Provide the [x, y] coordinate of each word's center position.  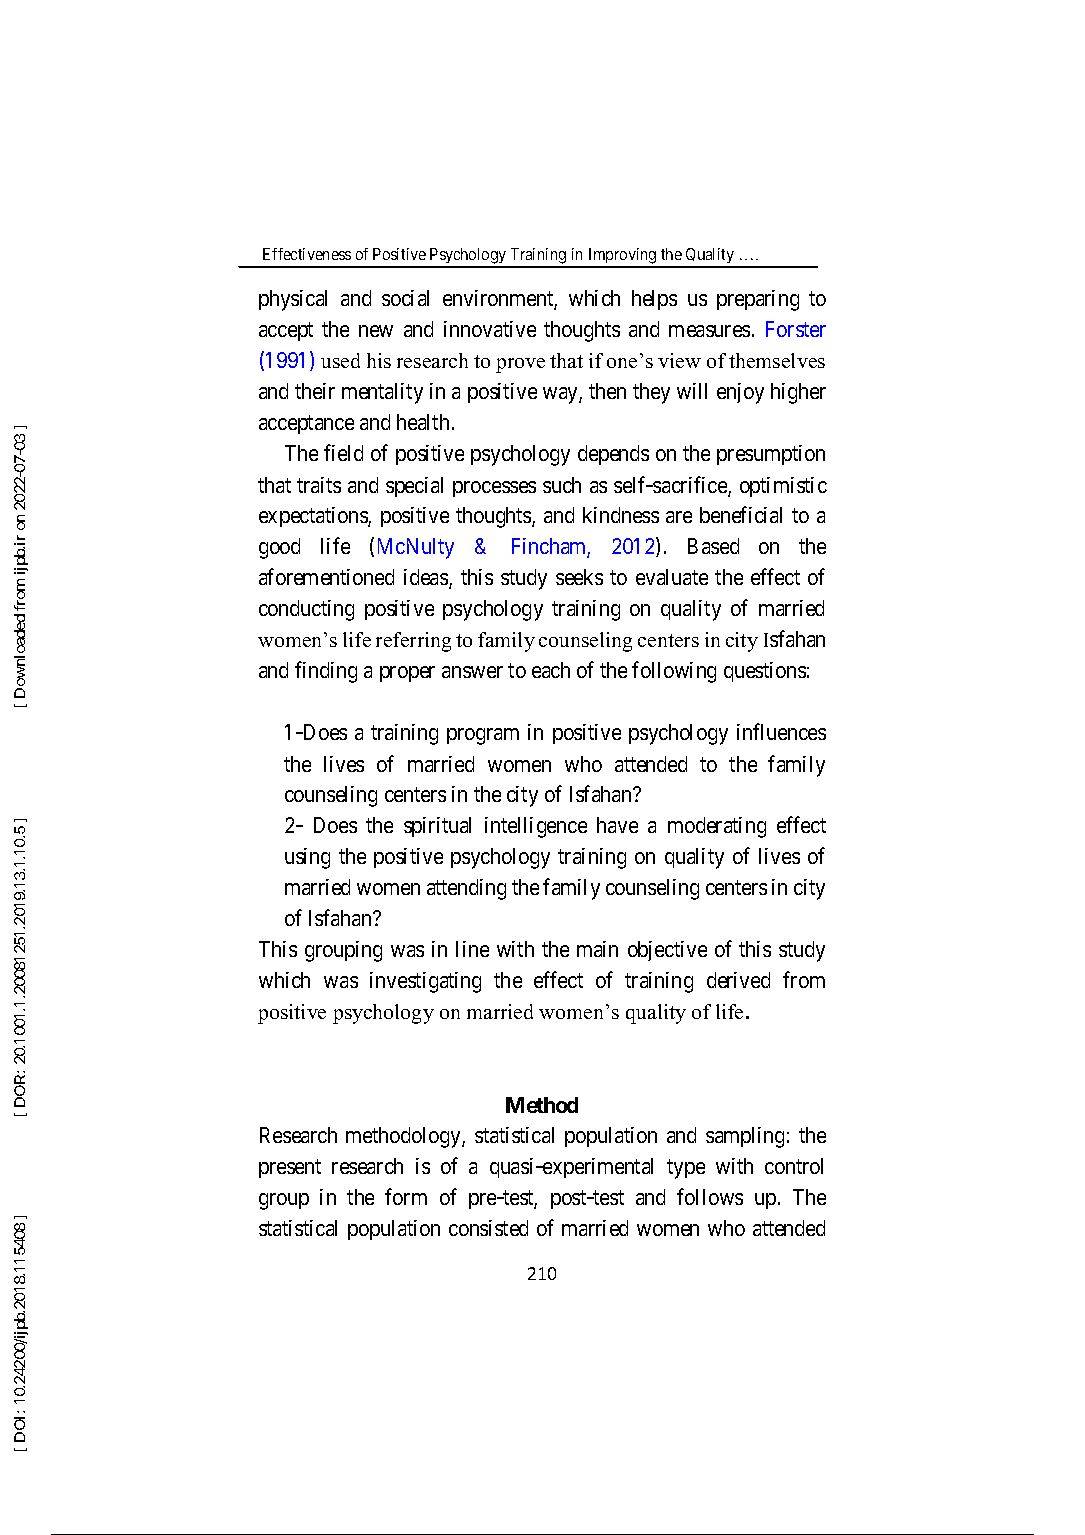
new [376, 331]
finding [326, 672]
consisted [488, 1228]
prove [520, 365]
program [483, 736]
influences [781, 732]
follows [710, 1196]
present [290, 1169]
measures [709, 331]
